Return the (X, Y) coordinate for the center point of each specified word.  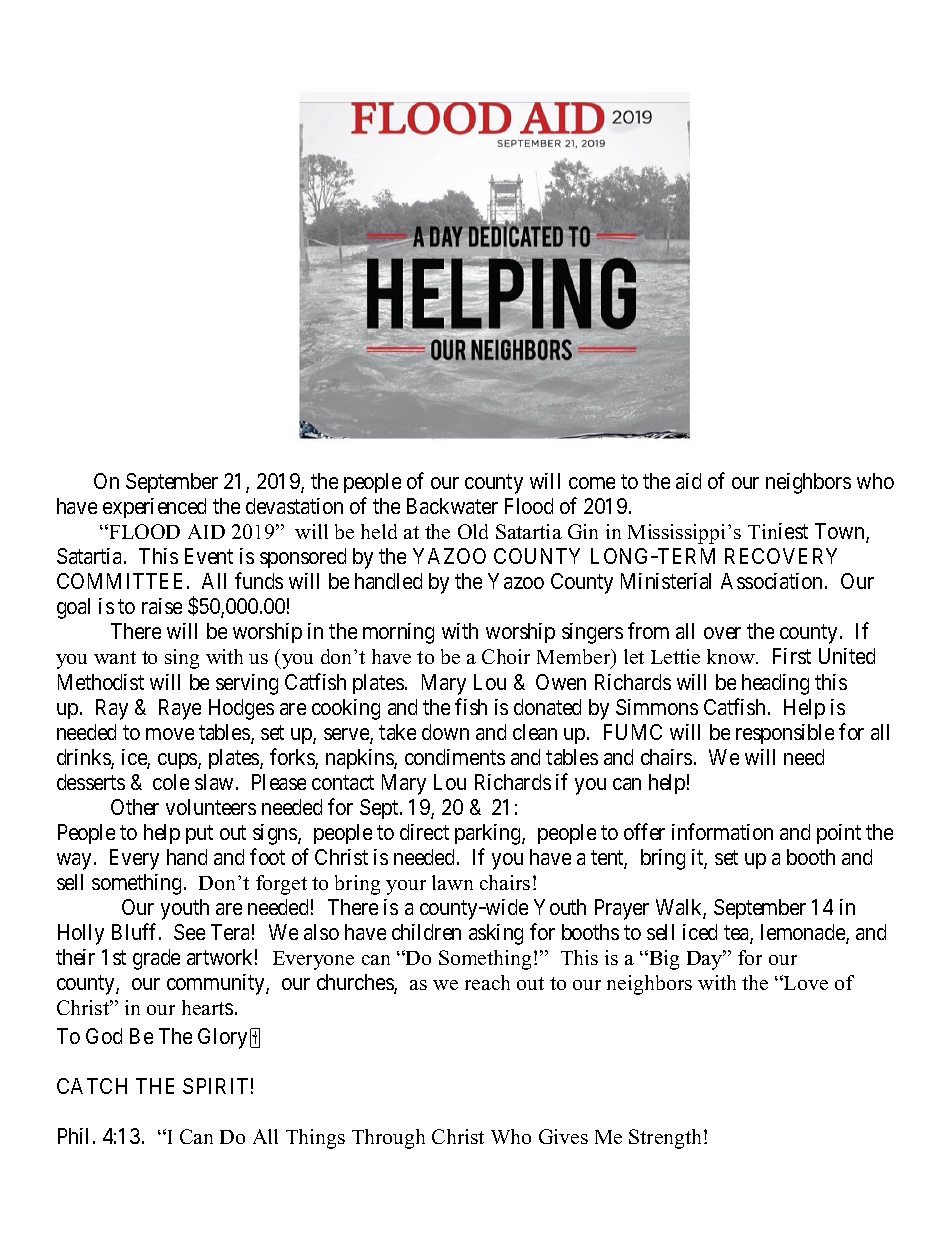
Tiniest (778, 531)
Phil (73, 1136)
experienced (154, 508)
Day (706, 960)
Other (135, 807)
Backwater (452, 506)
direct (424, 832)
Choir (506, 656)
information (722, 831)
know (732, 656)
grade (156, 959)
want (115, 657)
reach (487, 982)
